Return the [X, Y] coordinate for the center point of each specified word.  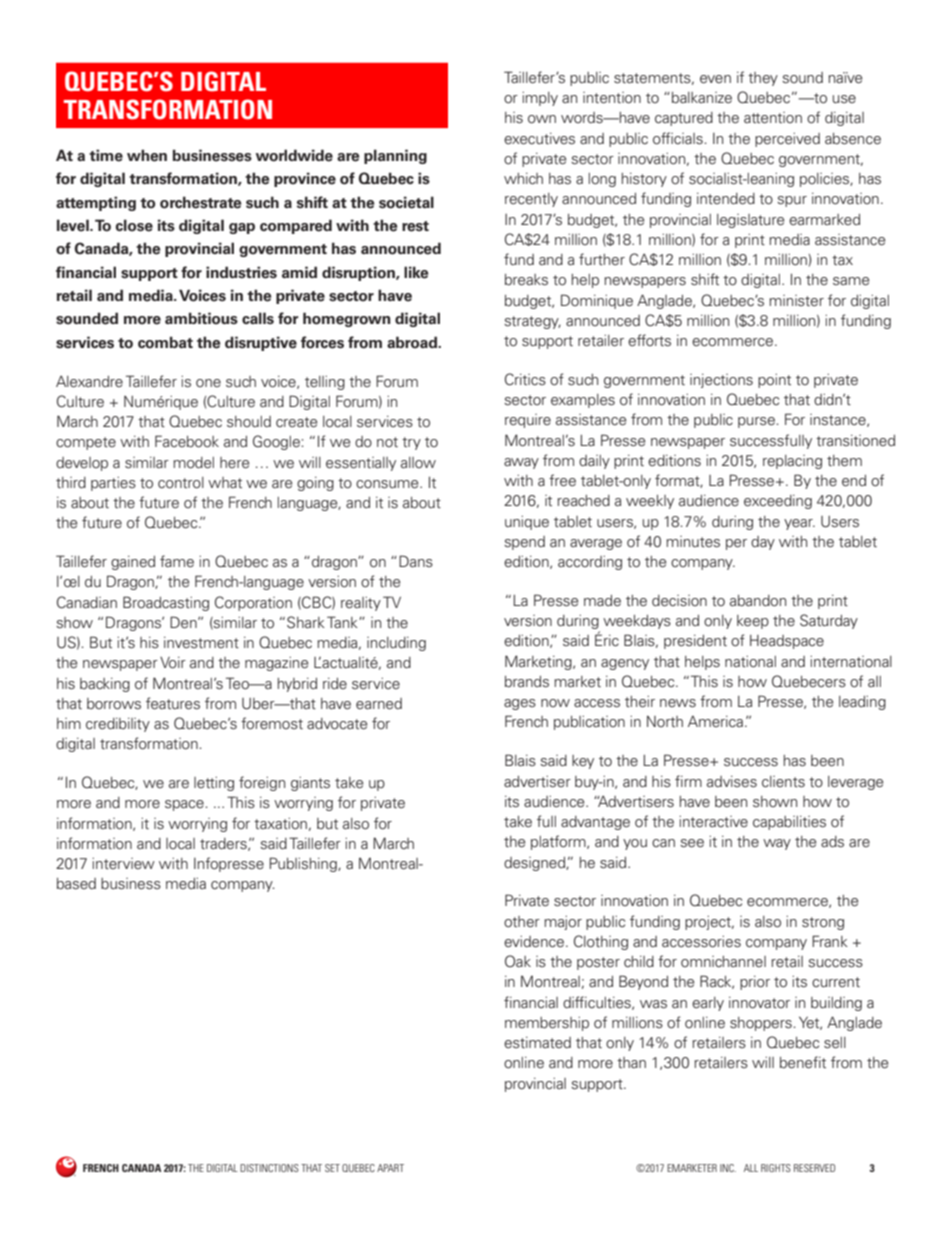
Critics [525, 379]
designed [535, 864]
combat [165, 342]
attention [773, 118]
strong [823, 923]
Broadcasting [166, 603]
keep [753, 622]
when [147, 155]
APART [390, 1168]
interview [123, 864]
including [396, 644]
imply [540, 99]
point [774, 381]
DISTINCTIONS [269, 1168]
